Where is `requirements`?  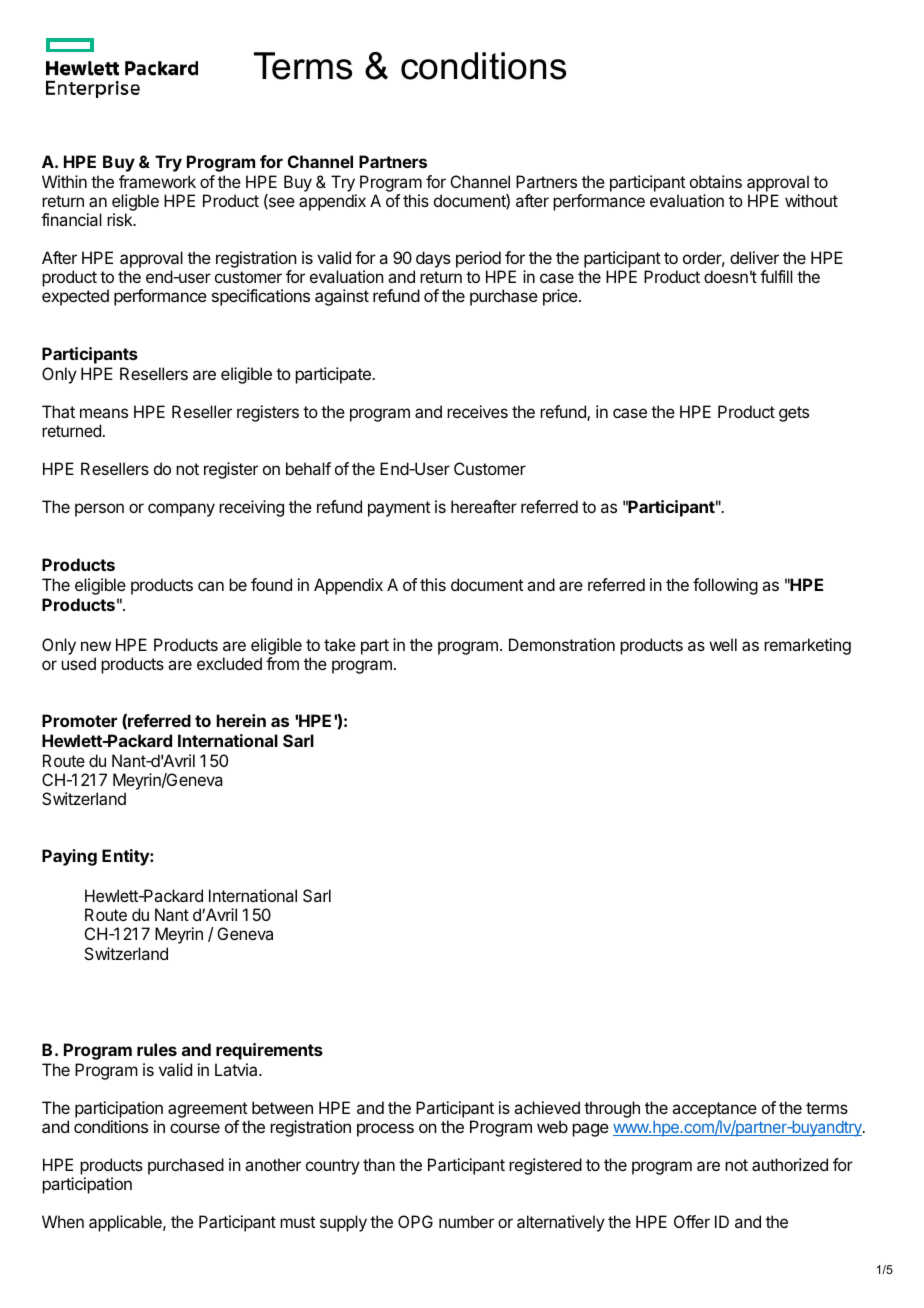
requirements is located at coordinates (269, 1051).
